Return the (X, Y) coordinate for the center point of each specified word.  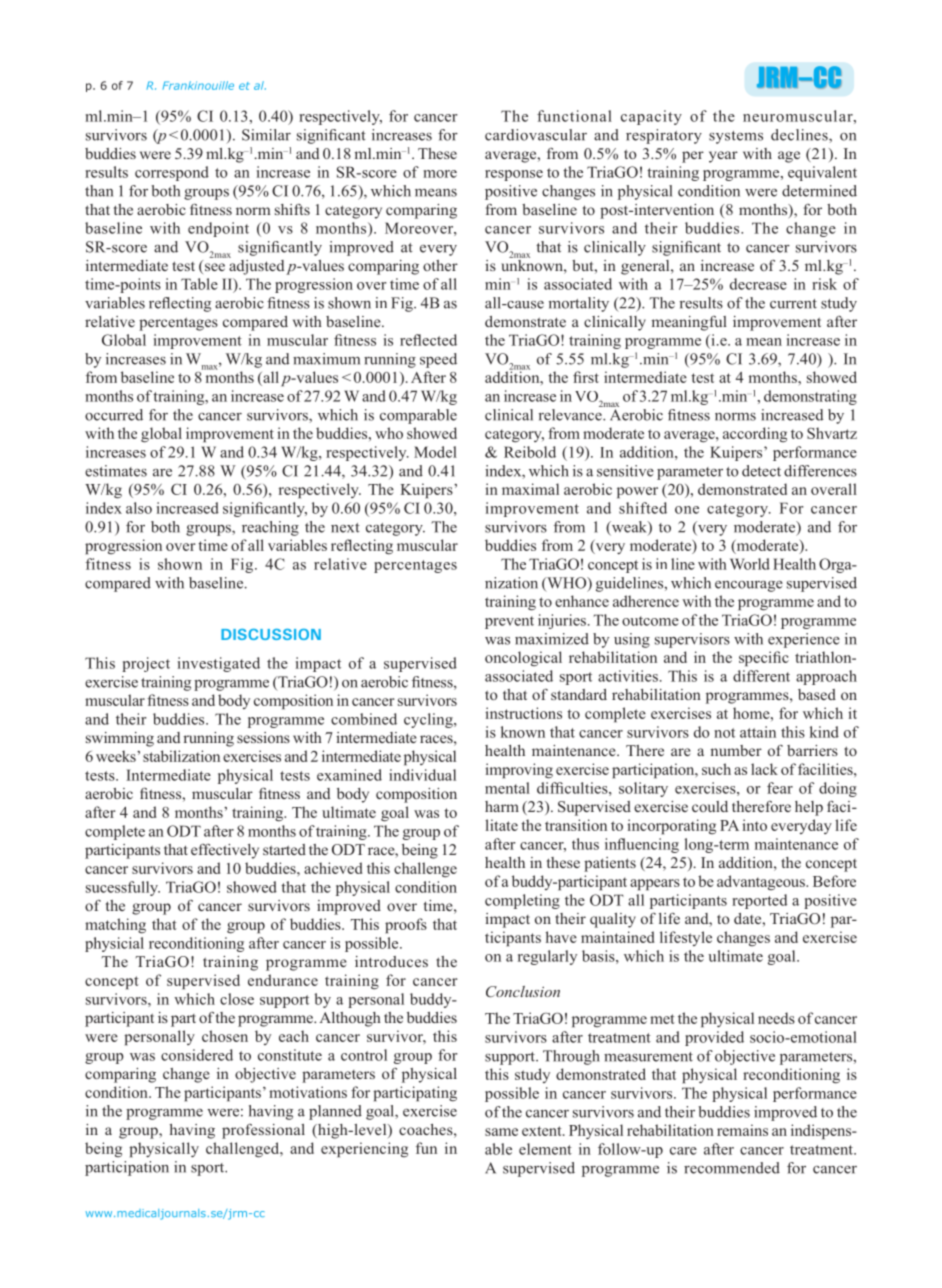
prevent (509, 622)
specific (764, 659)
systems (736, 137)
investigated (219, 664)
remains (742, 1130)
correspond (172, 173)
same (501, 1132)
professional (263, 1131)
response (514, 175)
